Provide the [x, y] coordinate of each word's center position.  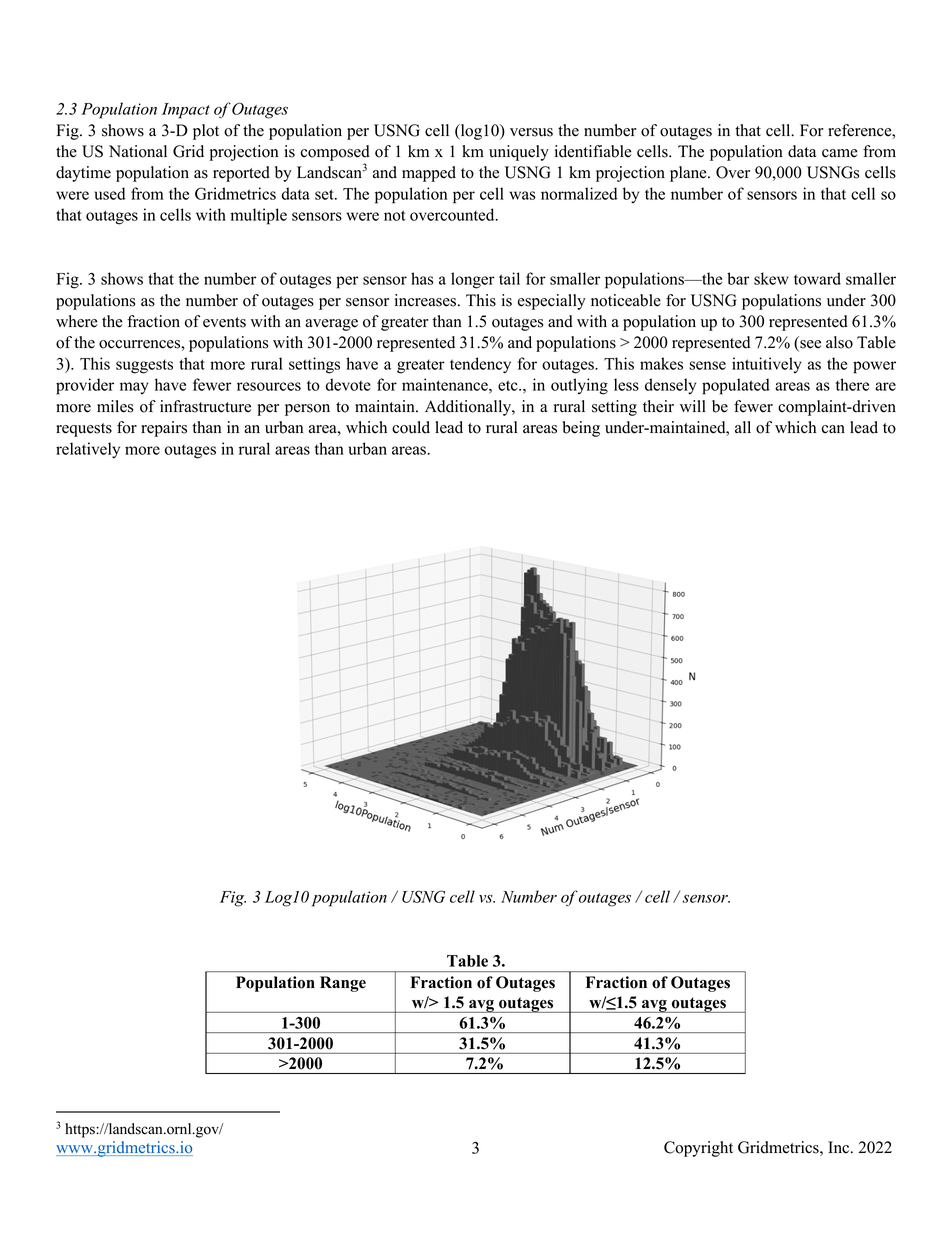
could [411, 427]
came [840, 153]
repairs [164, 429]
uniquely [519, 153]
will [693, 406]
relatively [88, 450]
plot [206, 132]
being [581, 429]
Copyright [698, 1149]
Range [343, 984]
